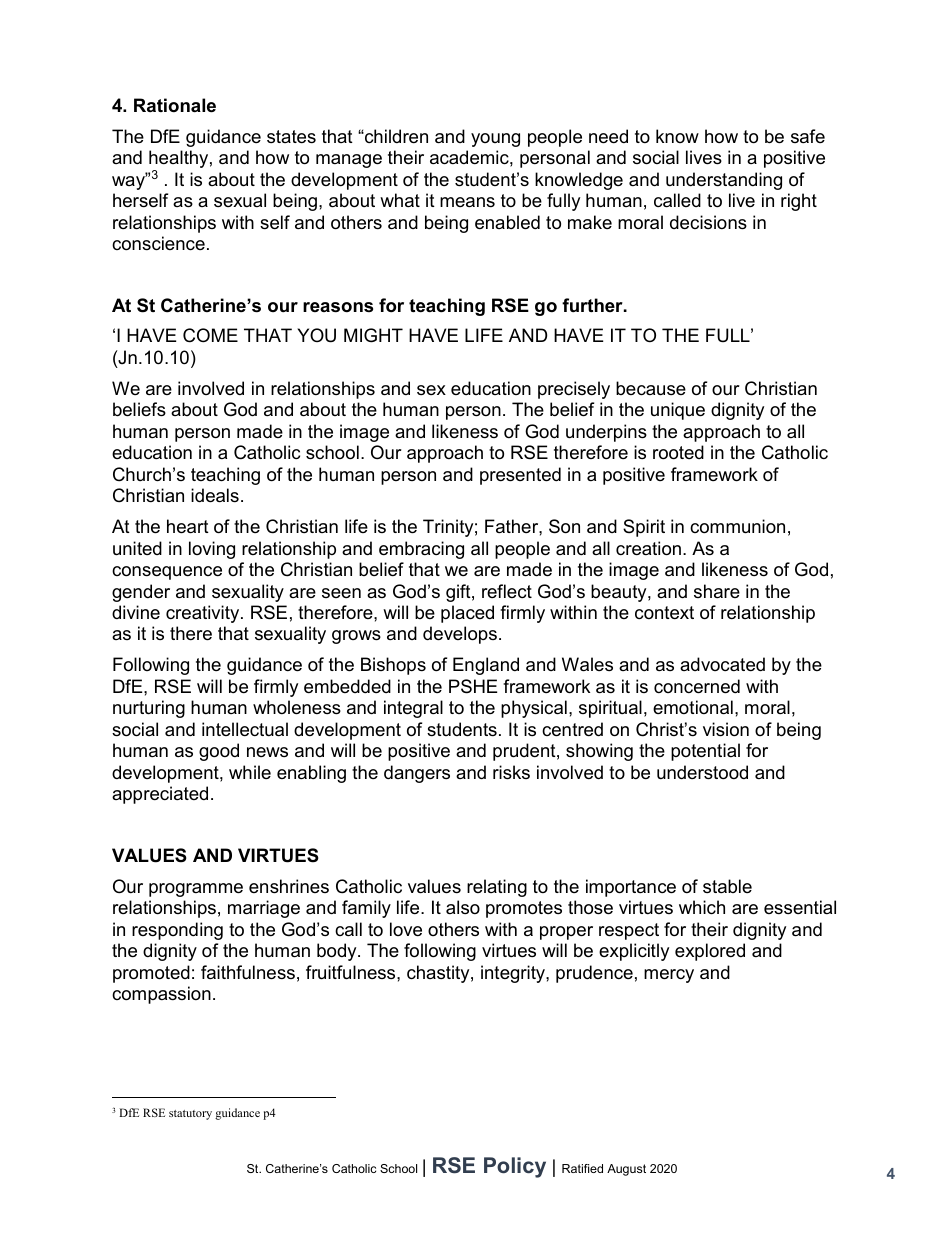  Describe the element at coordinates (724, 181) in the image. I see `understanding` at that location.
